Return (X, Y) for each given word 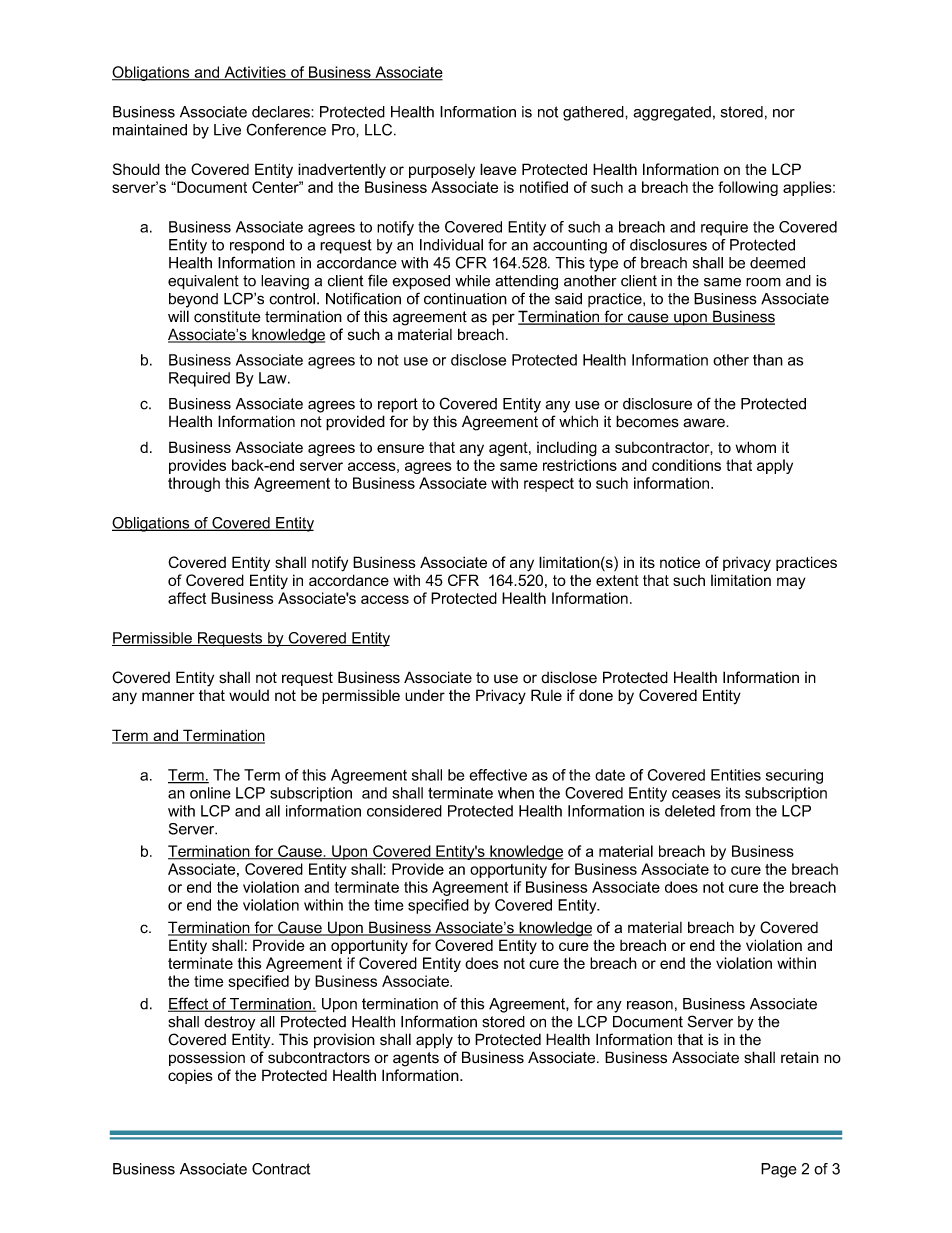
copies (190, 1076)
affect (187, 598)
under (425, 695)
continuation (465, 299)
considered (404, 811)
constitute (227, 317)
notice (680, 562)
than (768, 360)
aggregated (672, 113)
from (735, 811)
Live (227, 130)
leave (498, 169)
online (210, 793)
